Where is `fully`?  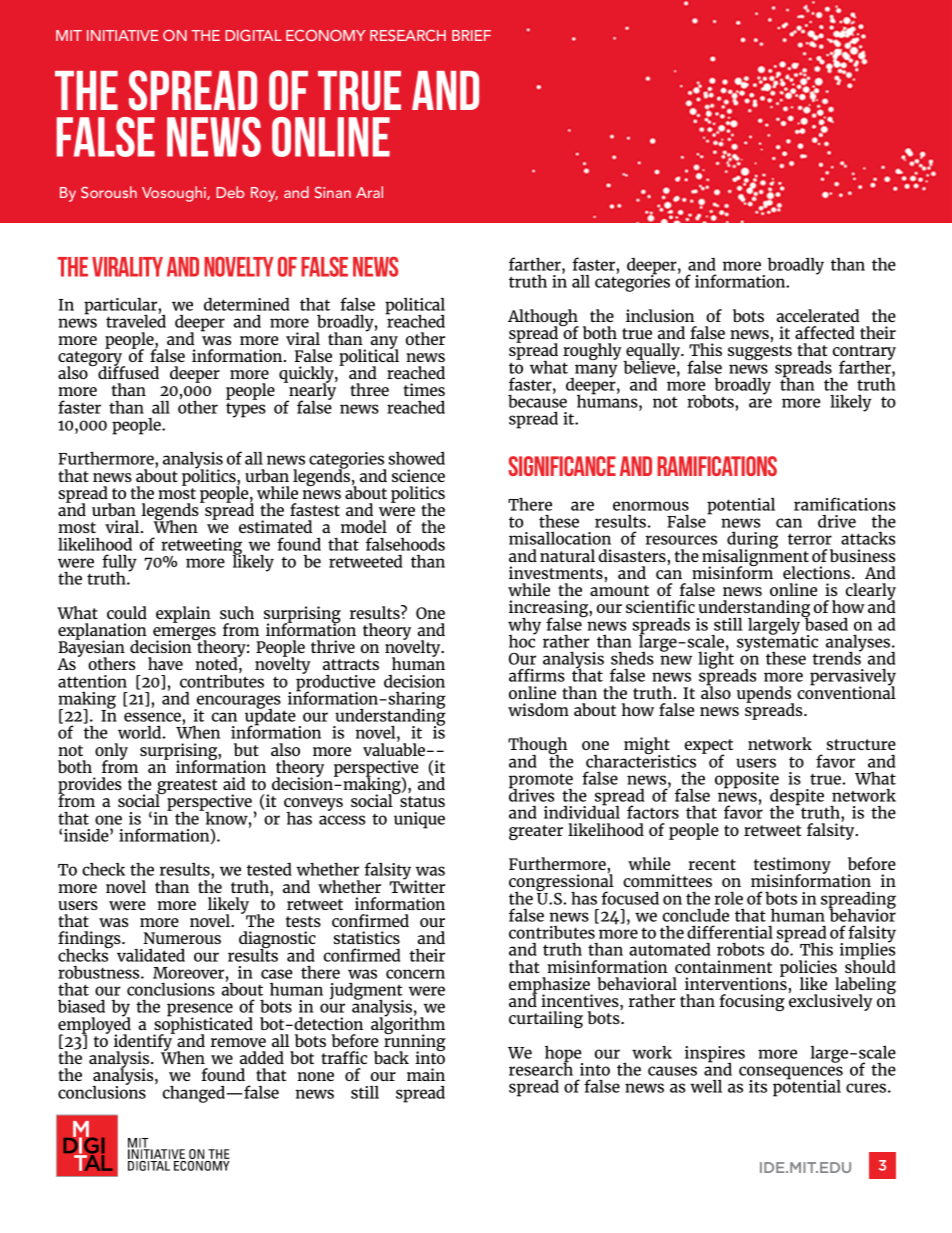
fully is located at coordinates (119, 564).
